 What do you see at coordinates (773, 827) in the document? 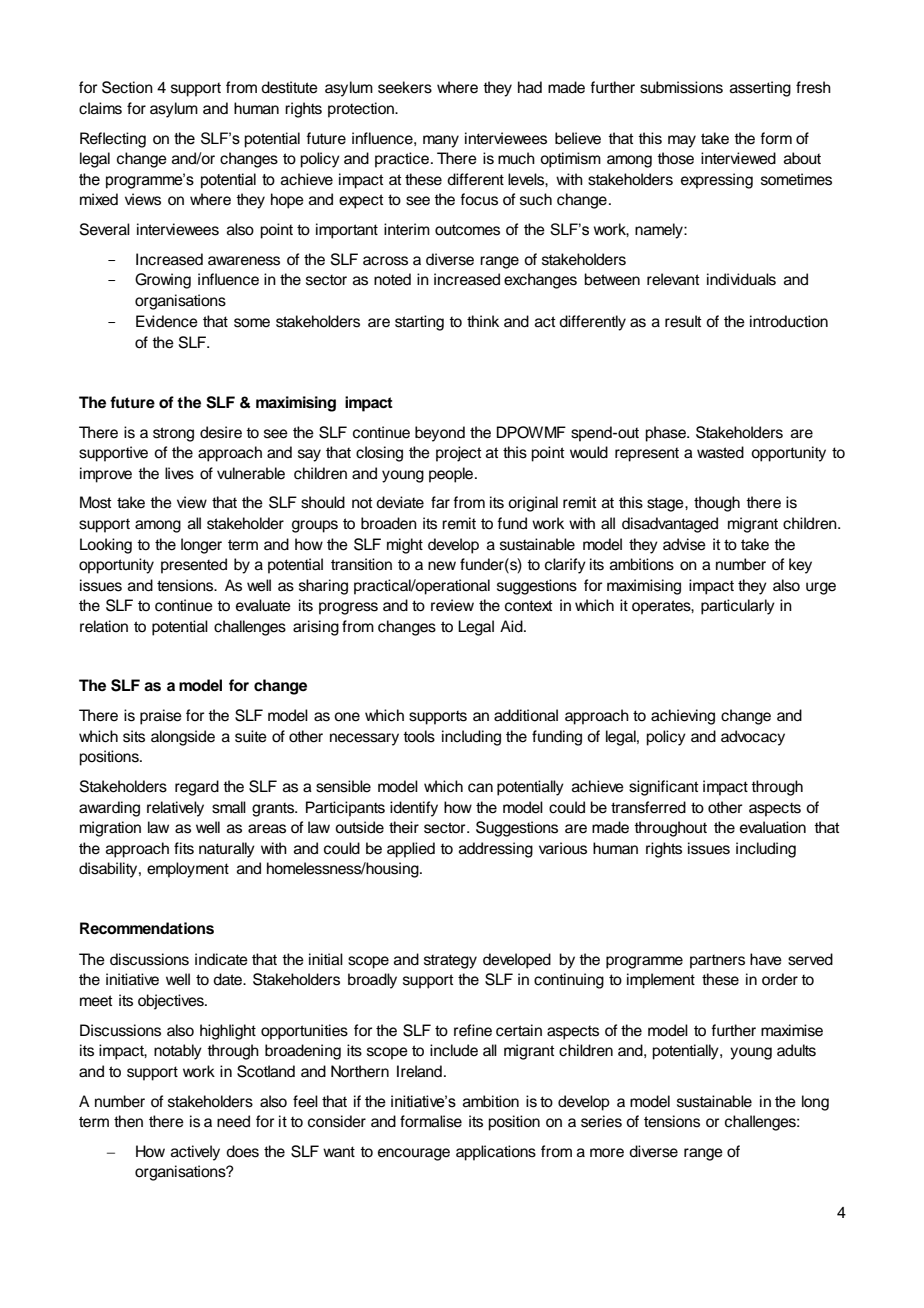
I see `evaluation` at bounding box center [773, 827].
